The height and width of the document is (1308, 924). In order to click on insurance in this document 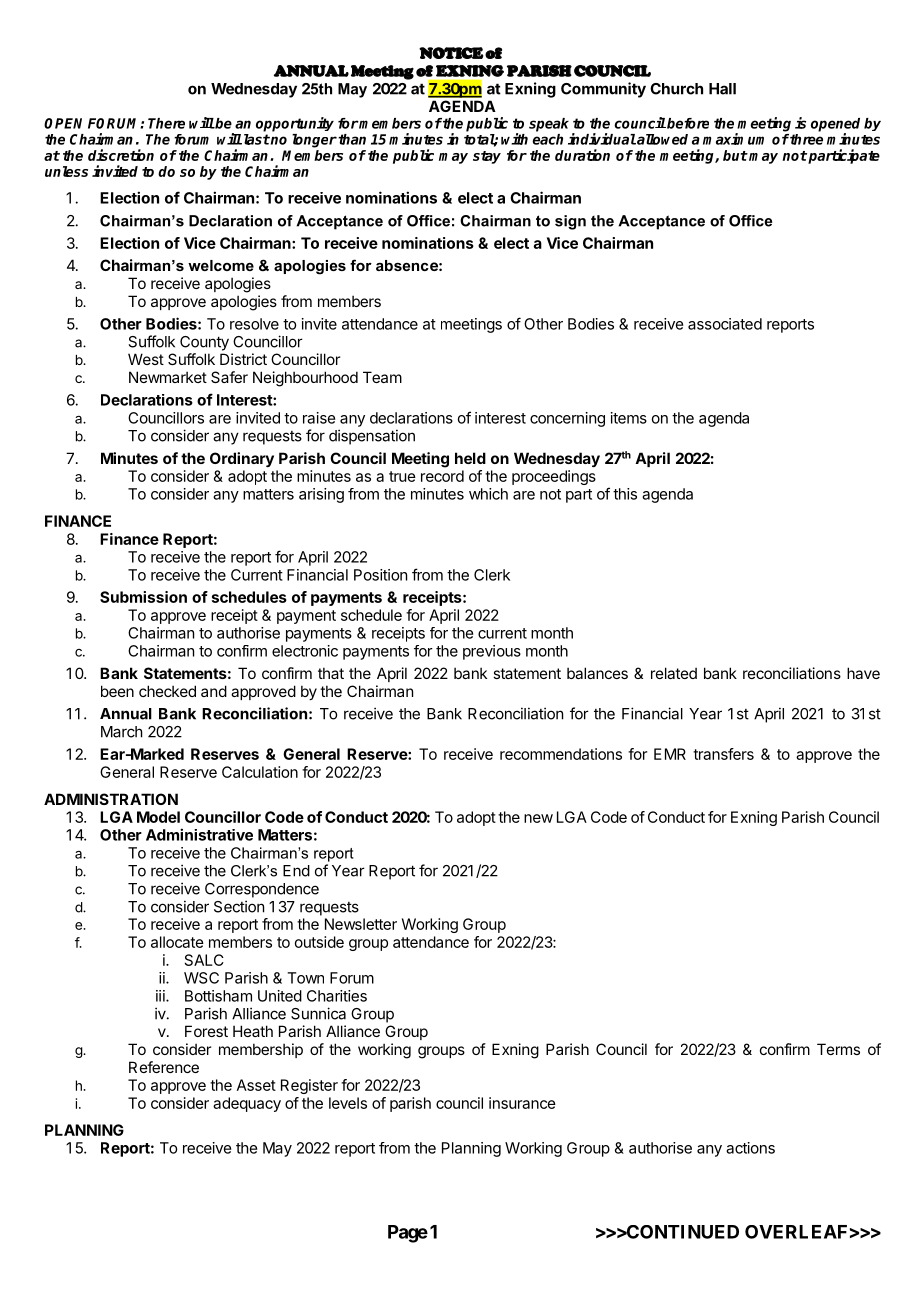, I will do `click(522, 1103)`.
